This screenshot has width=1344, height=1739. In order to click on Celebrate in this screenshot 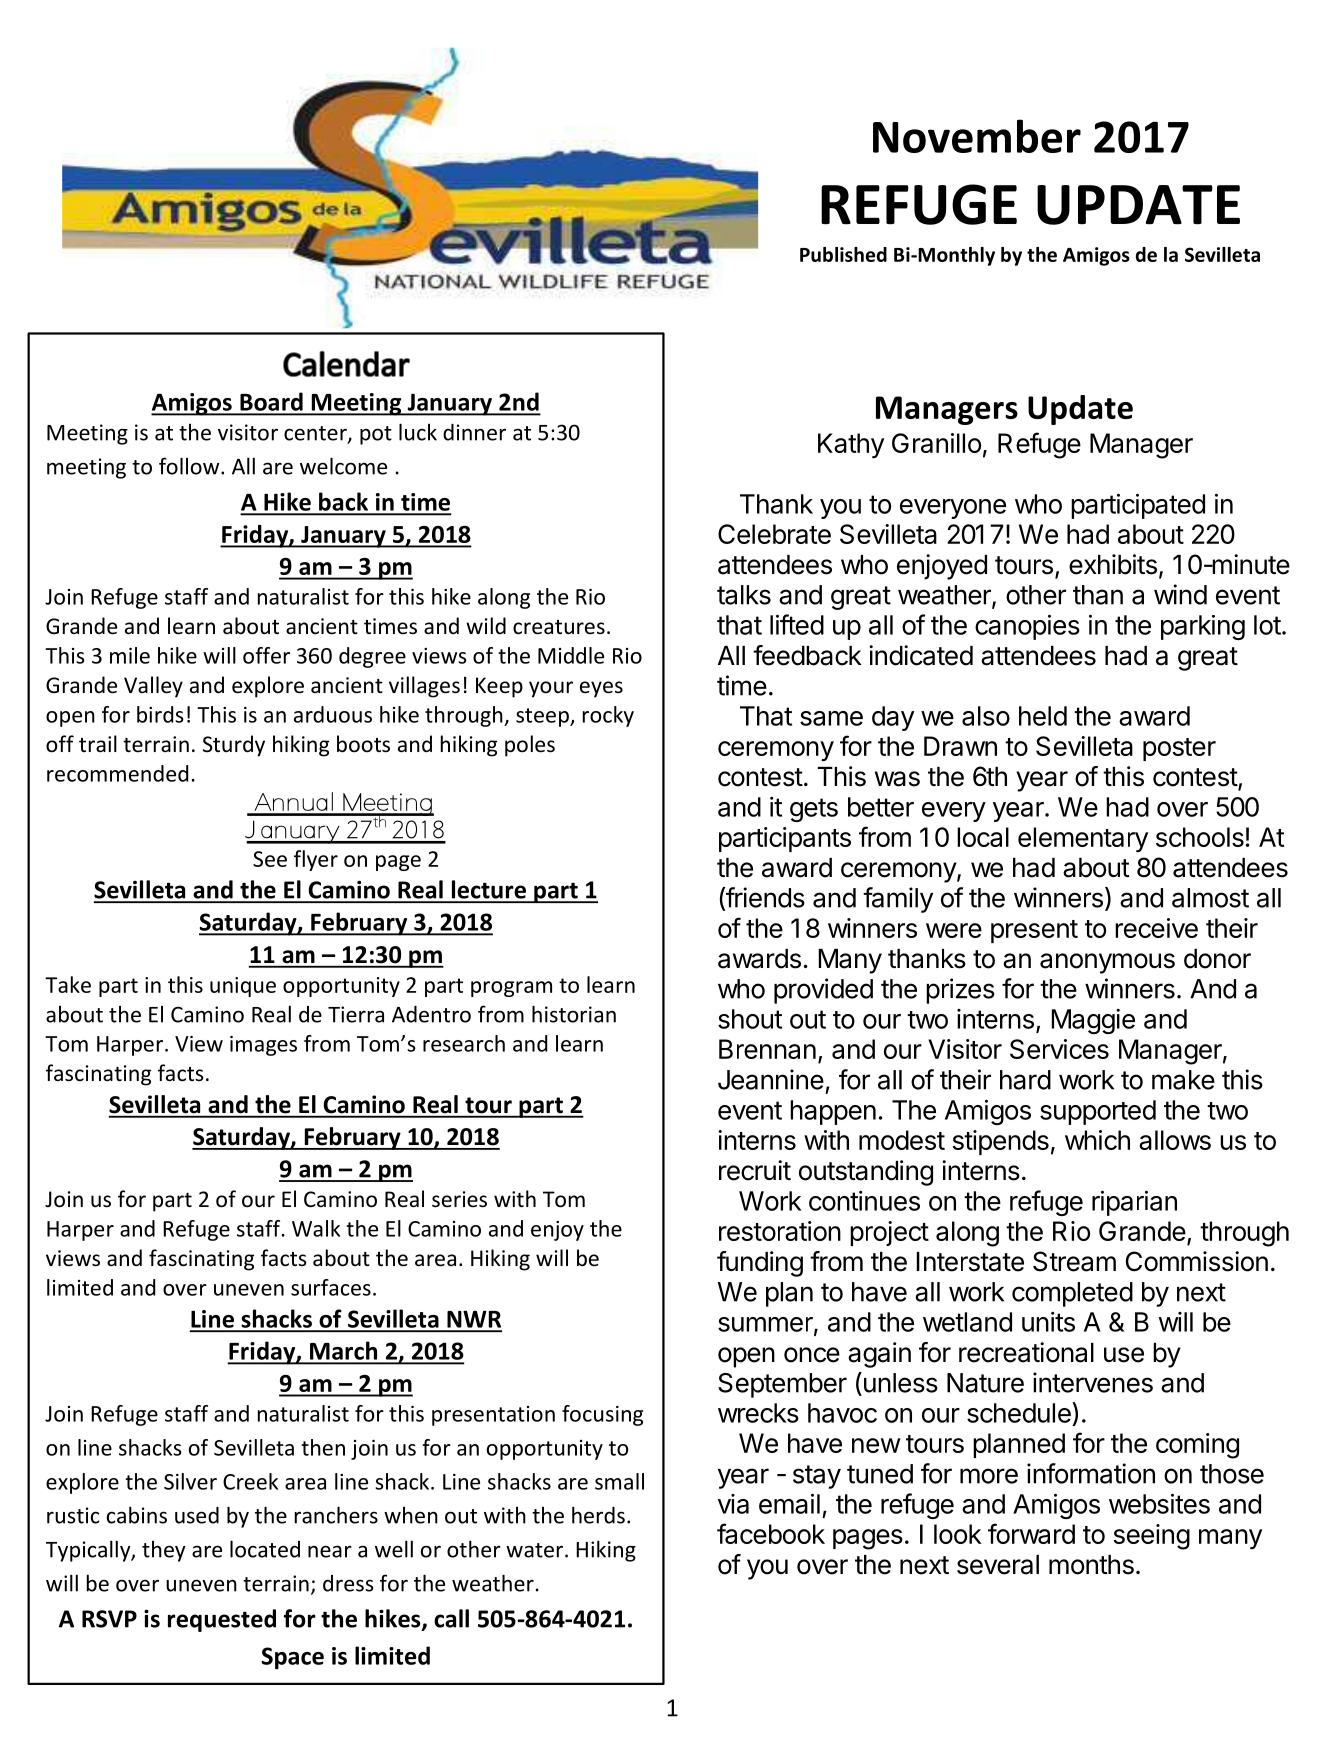, I will do `click(774, 534)`.
